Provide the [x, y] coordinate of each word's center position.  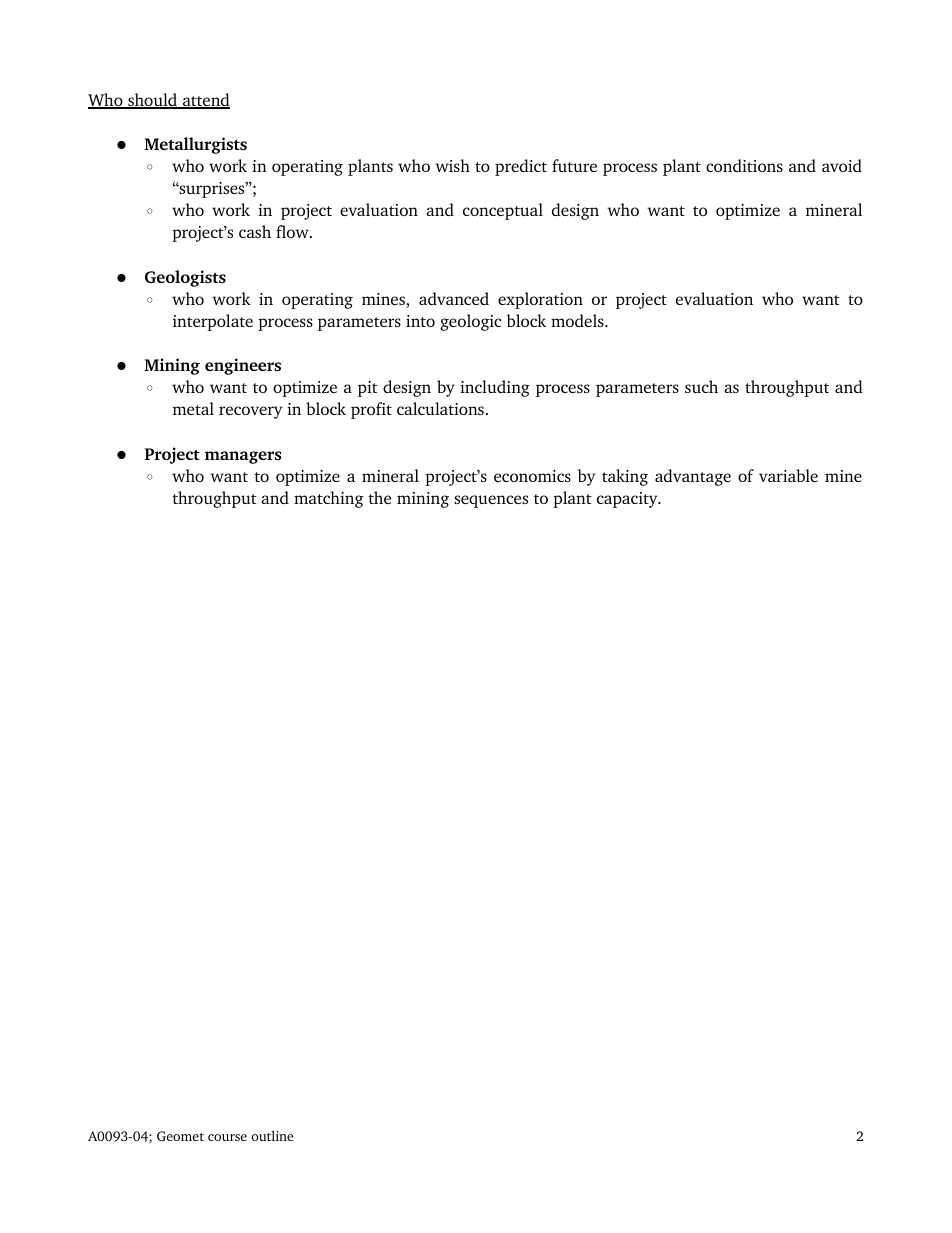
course [227, 1137]
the [379, 497]
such [701, 386]
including [495, 388]
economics [532, 476]
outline [272, 1135]
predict [521, 167]
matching [329, 499]
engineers [243, 366]
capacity [628, 500]
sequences [491, 501]
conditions [744, 165]
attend [205, 101]
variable [788, 475]
